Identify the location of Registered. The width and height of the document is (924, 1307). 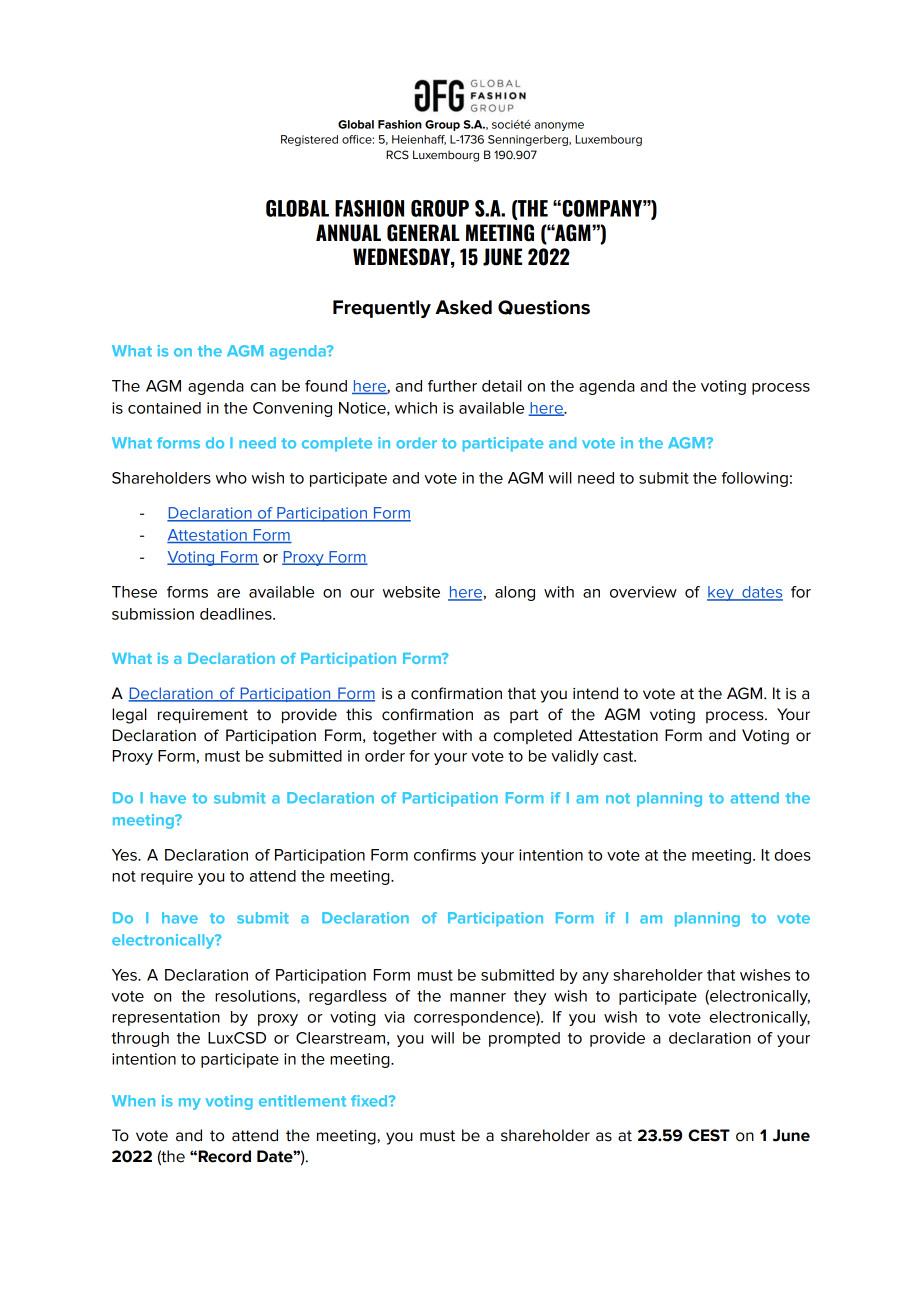
(309, 140).
